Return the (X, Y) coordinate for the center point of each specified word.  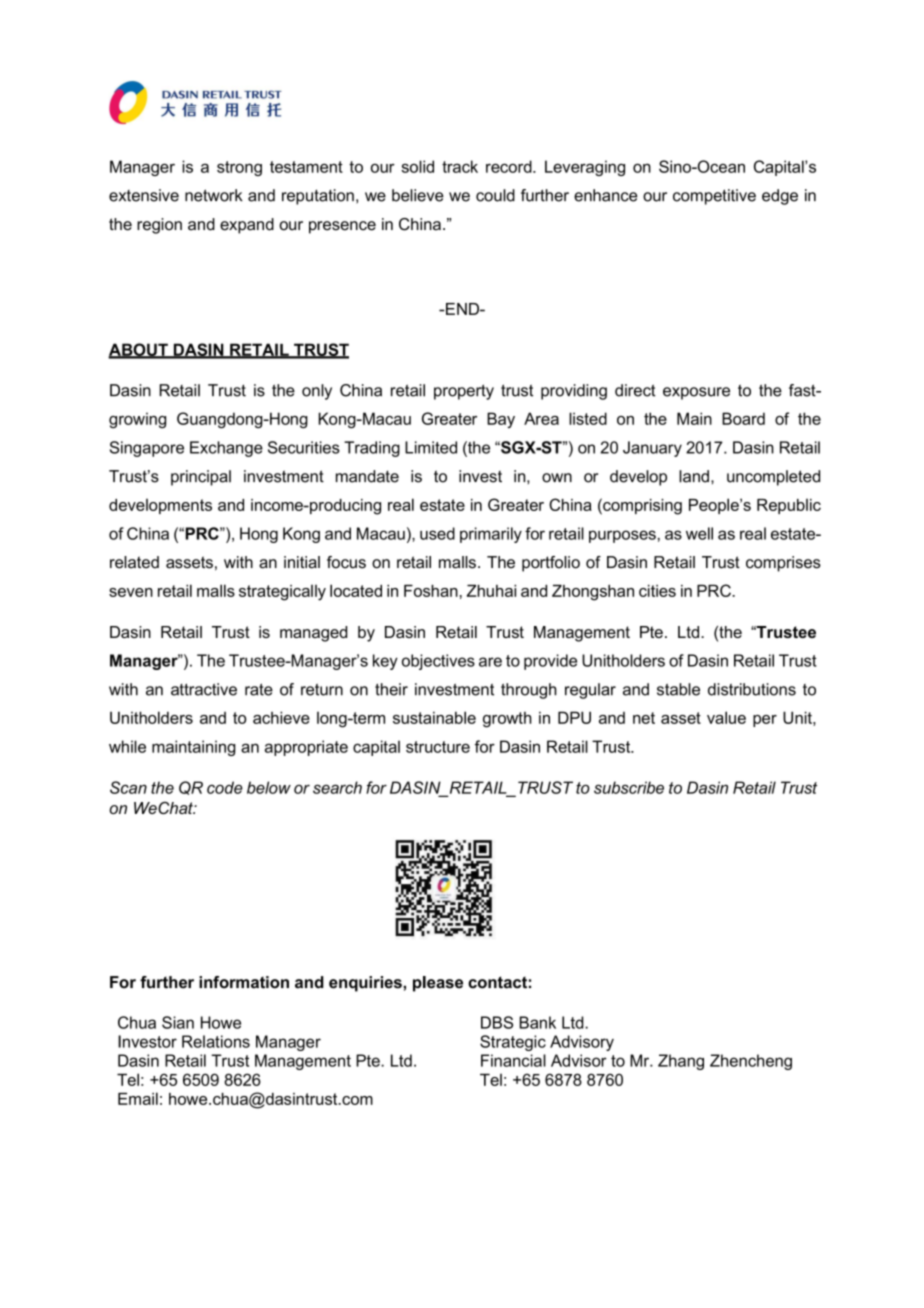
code (225, 787)
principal (201, 478)
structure (438, 747)
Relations (216, 1041)
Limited (431, 447)
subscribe (629, 787)
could (495, 195)
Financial (513, 1060)
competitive (714, 197)
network (214, 195)
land (694, 476)
